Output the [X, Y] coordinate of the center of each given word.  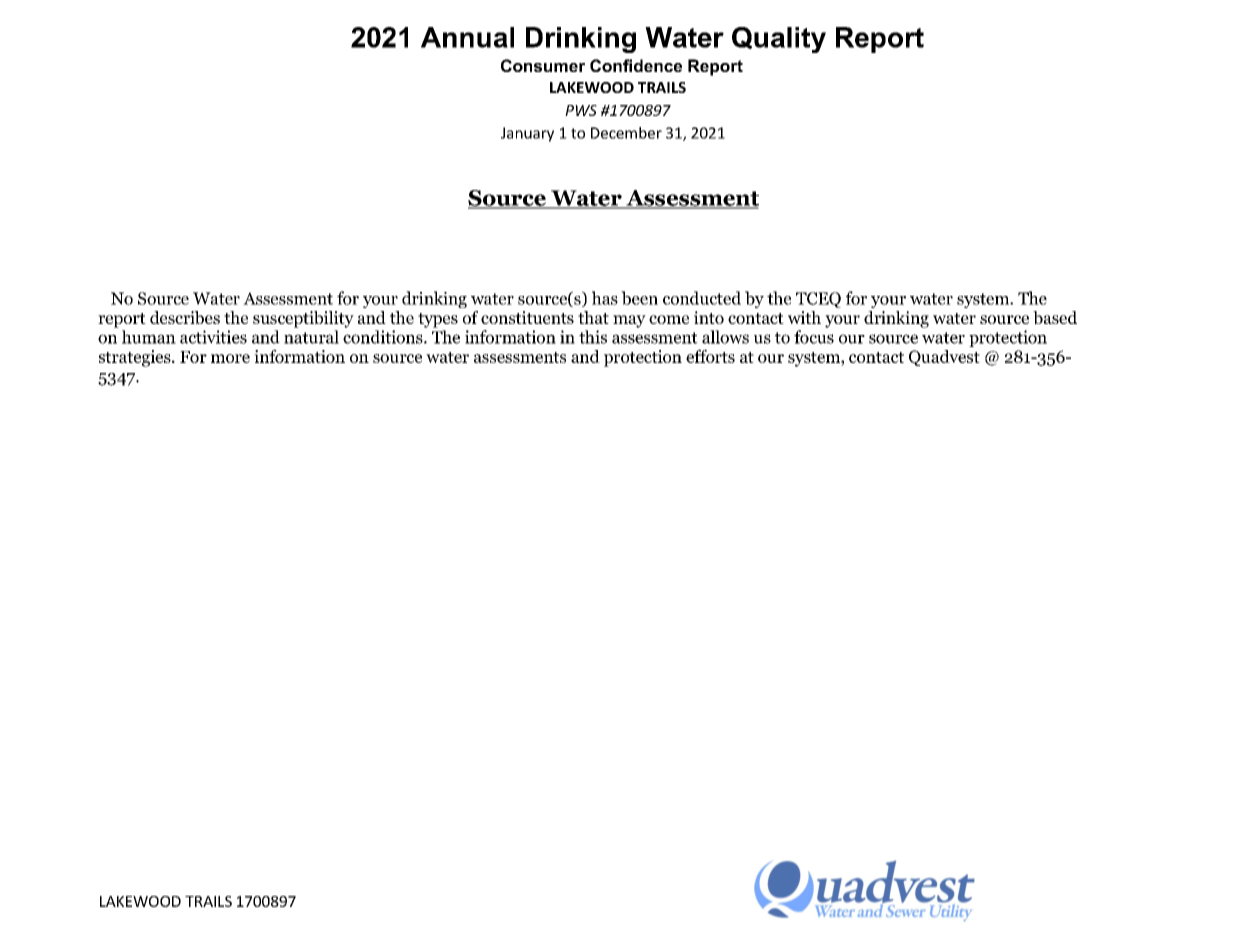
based [1055, 318]
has [605, 298]
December [626, 133]
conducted [702, 298]
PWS [581, 110]
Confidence [636, 65]
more [230, 358]
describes [185, 318]
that [593, 317]
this [593, 337]
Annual [467, 37]
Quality [779, 40]
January [527, 134]
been [639, 298]
